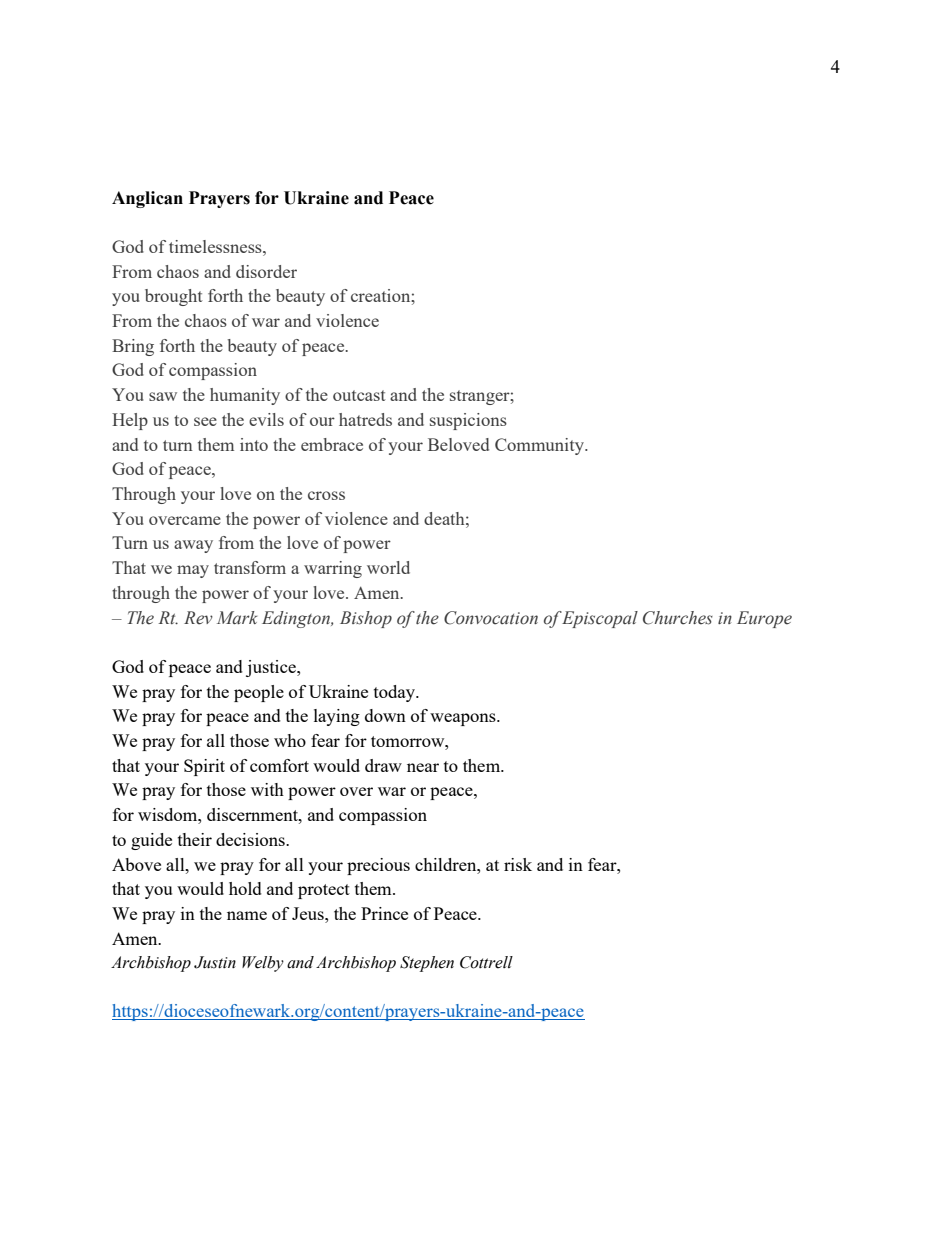 The image size is (952, 1233). I want to click on Justin, so click(215, 962).
